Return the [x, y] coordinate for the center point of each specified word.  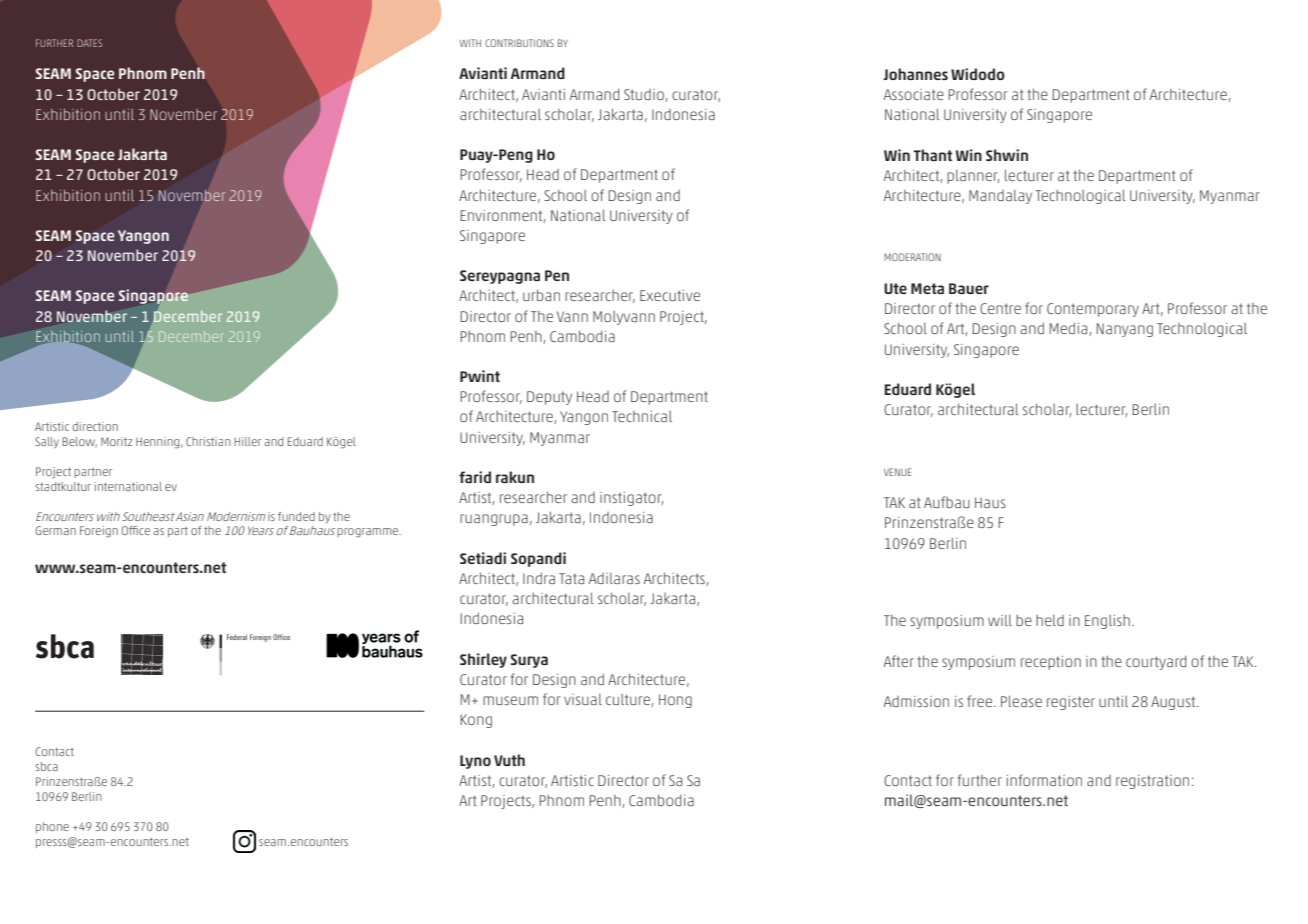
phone [52, 827]
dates [89, 43]
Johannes [915, 74]
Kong [476, 721]
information [1044, 780]
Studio [644, 94]
